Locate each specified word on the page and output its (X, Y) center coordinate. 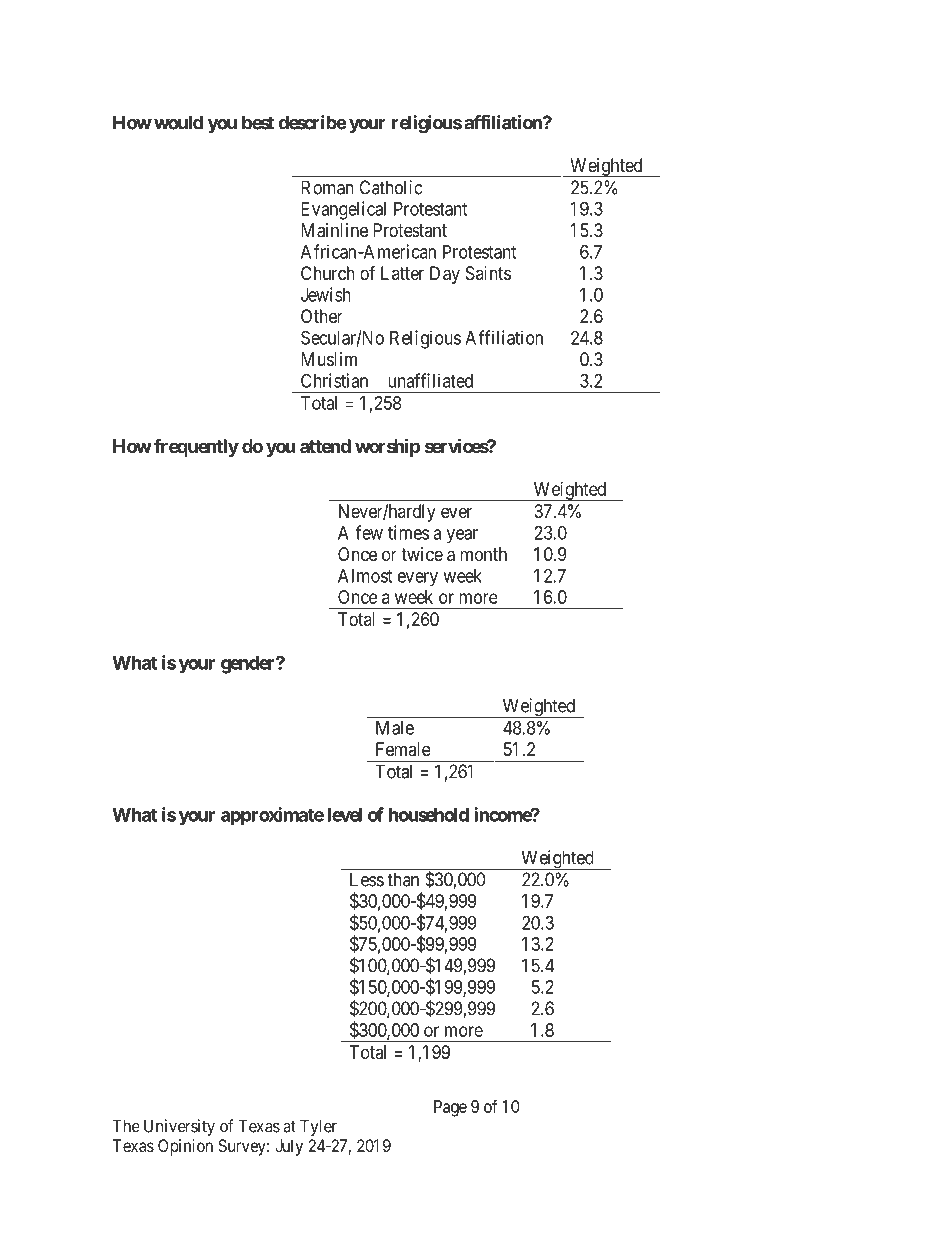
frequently (196, 447)
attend (325, 446)
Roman (327, 187)
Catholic (390, 187)
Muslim (329, 359)
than (403, 879)
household (429, 815)
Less (367, 879)
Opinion (185, 1147)
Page (450, 1108)
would (178, 122)
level (344, 815)
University (179, 1127)
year (462, 536)
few (369, 532)
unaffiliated (430, 380)
